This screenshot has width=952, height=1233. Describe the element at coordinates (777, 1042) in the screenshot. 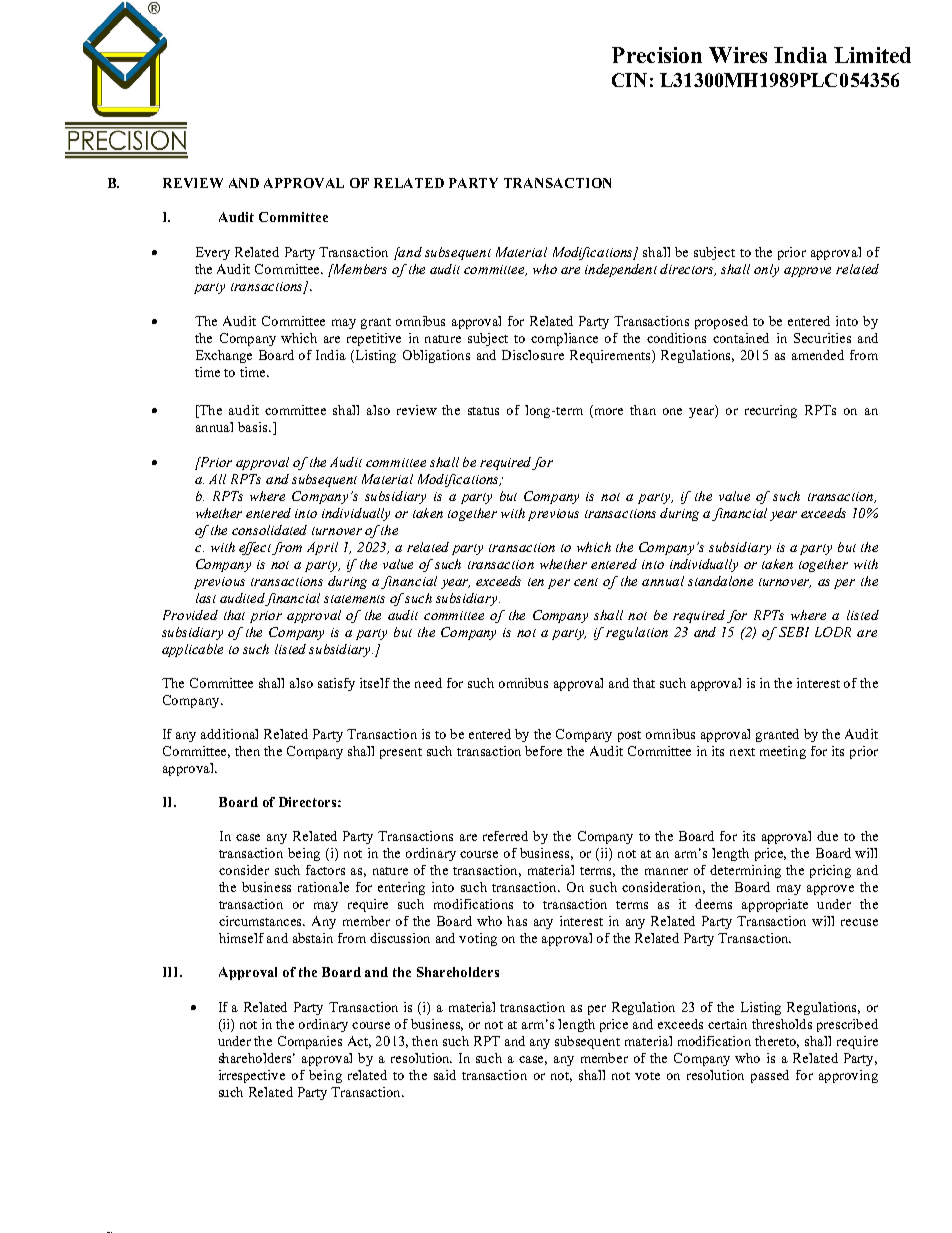

I see `thereto` at that location.
